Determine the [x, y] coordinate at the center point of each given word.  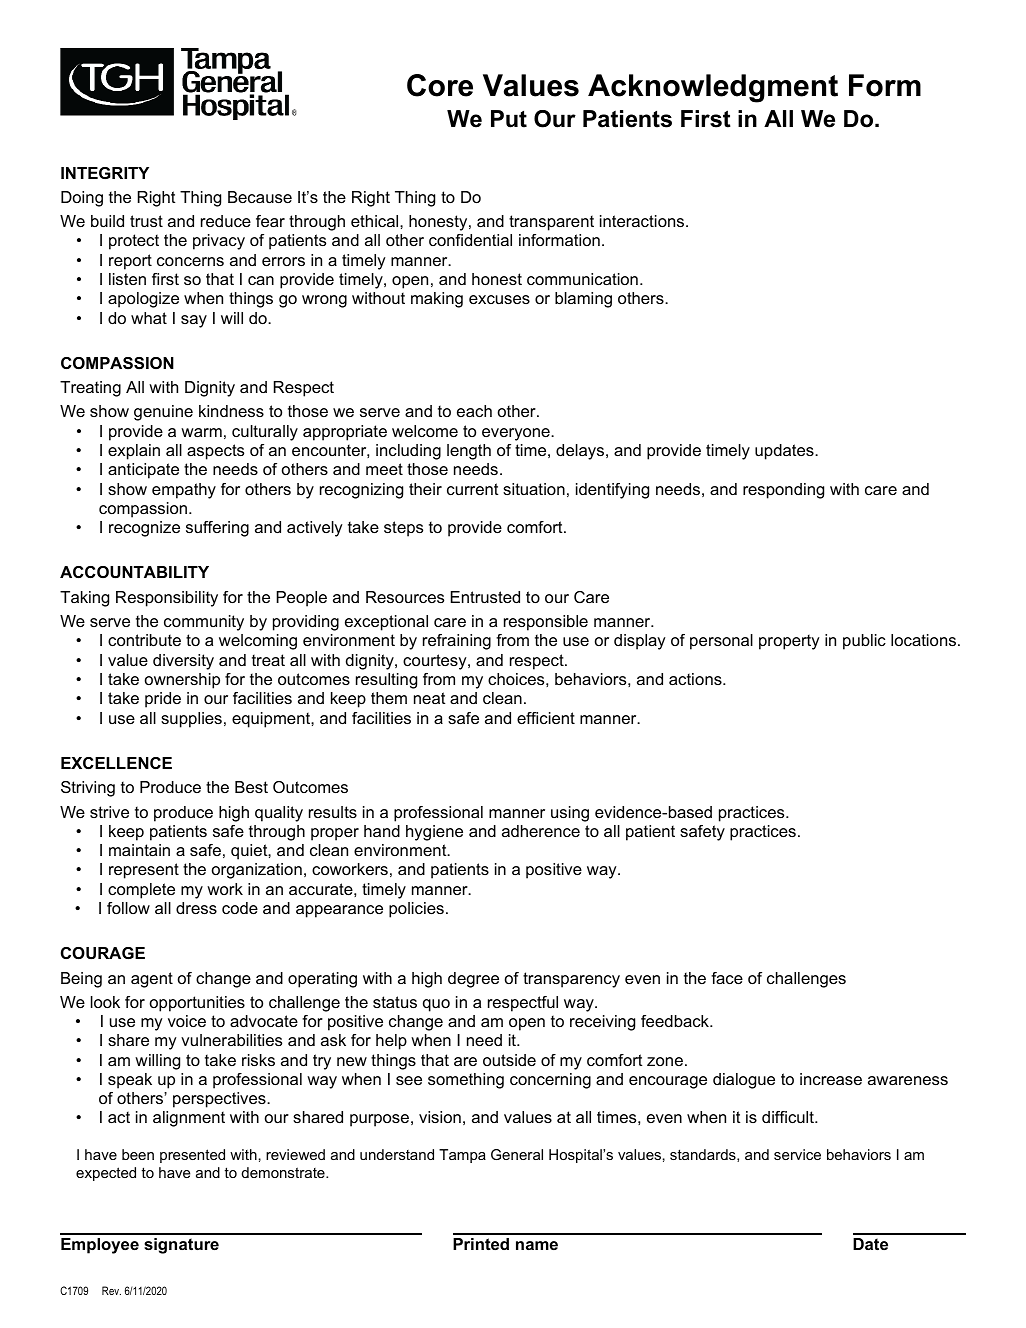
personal [721, 642]
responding [783, 491]
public [864, 642]
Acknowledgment [713, 88]
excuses [499, 299]
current [472, 489]
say [194, 321]
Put [509, 119]
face [727, 978]
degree [473, 980]
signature [181, 1246]
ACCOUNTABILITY [134, 572]
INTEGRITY [105, 173]
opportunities [197, 1004]
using [570, 814]
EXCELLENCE [116, 763]
